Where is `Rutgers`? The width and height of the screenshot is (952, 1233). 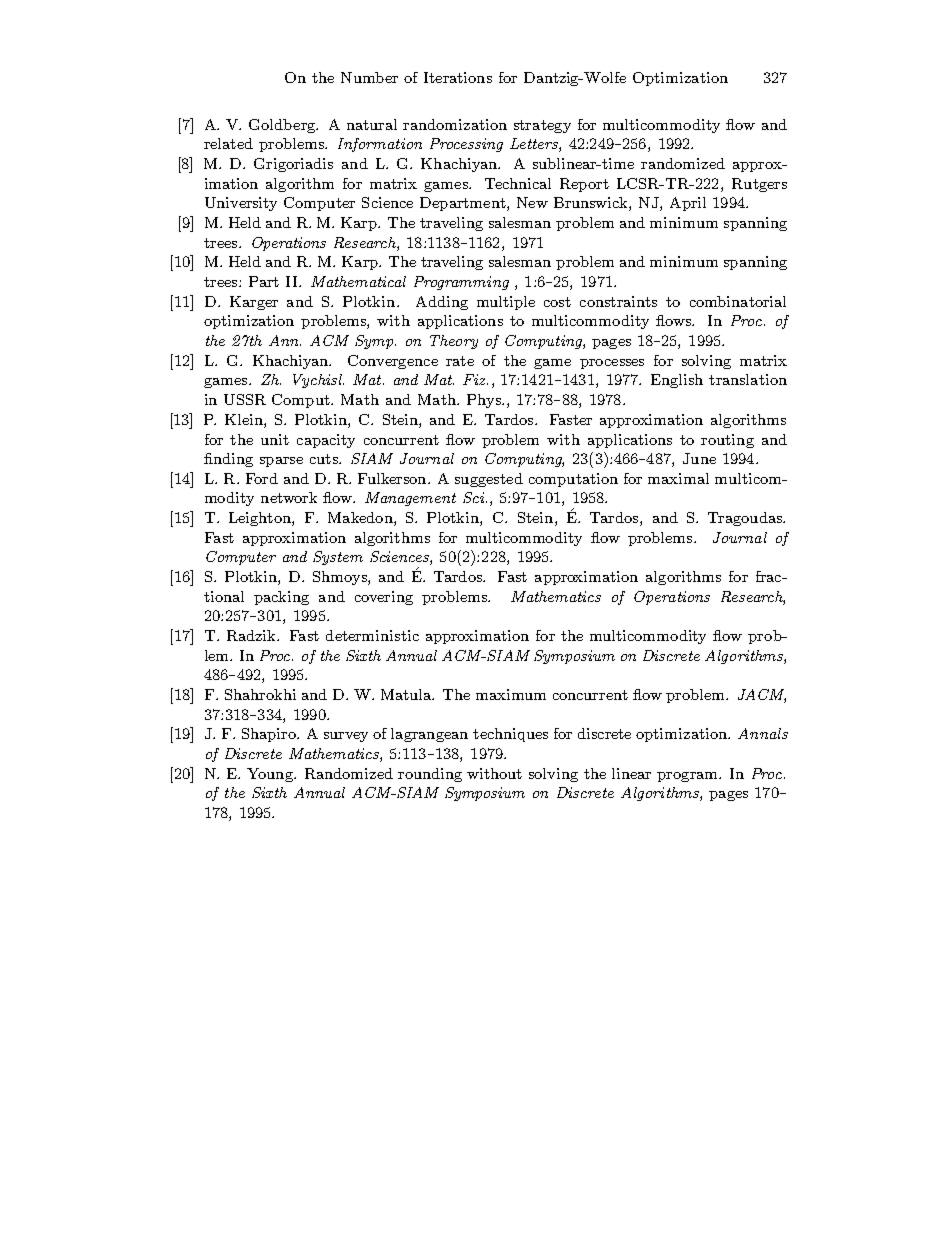 Rutgers is located at coordinates (759, 185).
